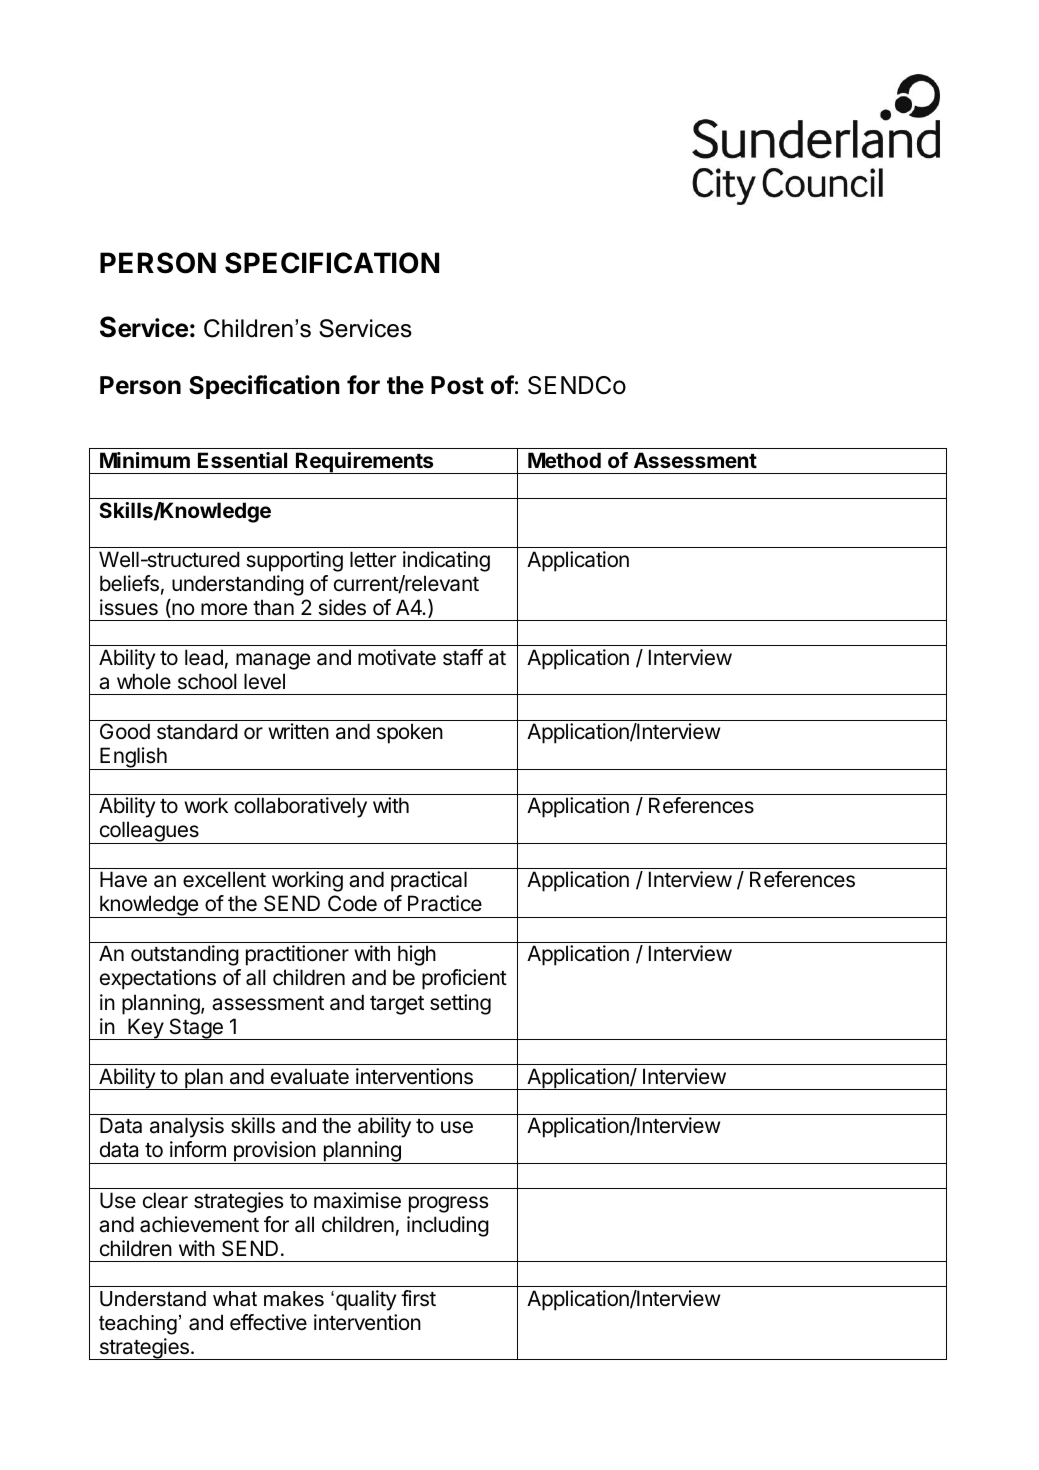  Describe the element at coordinates (366, 1300) in the screenshot. I see `quality` at that location.
